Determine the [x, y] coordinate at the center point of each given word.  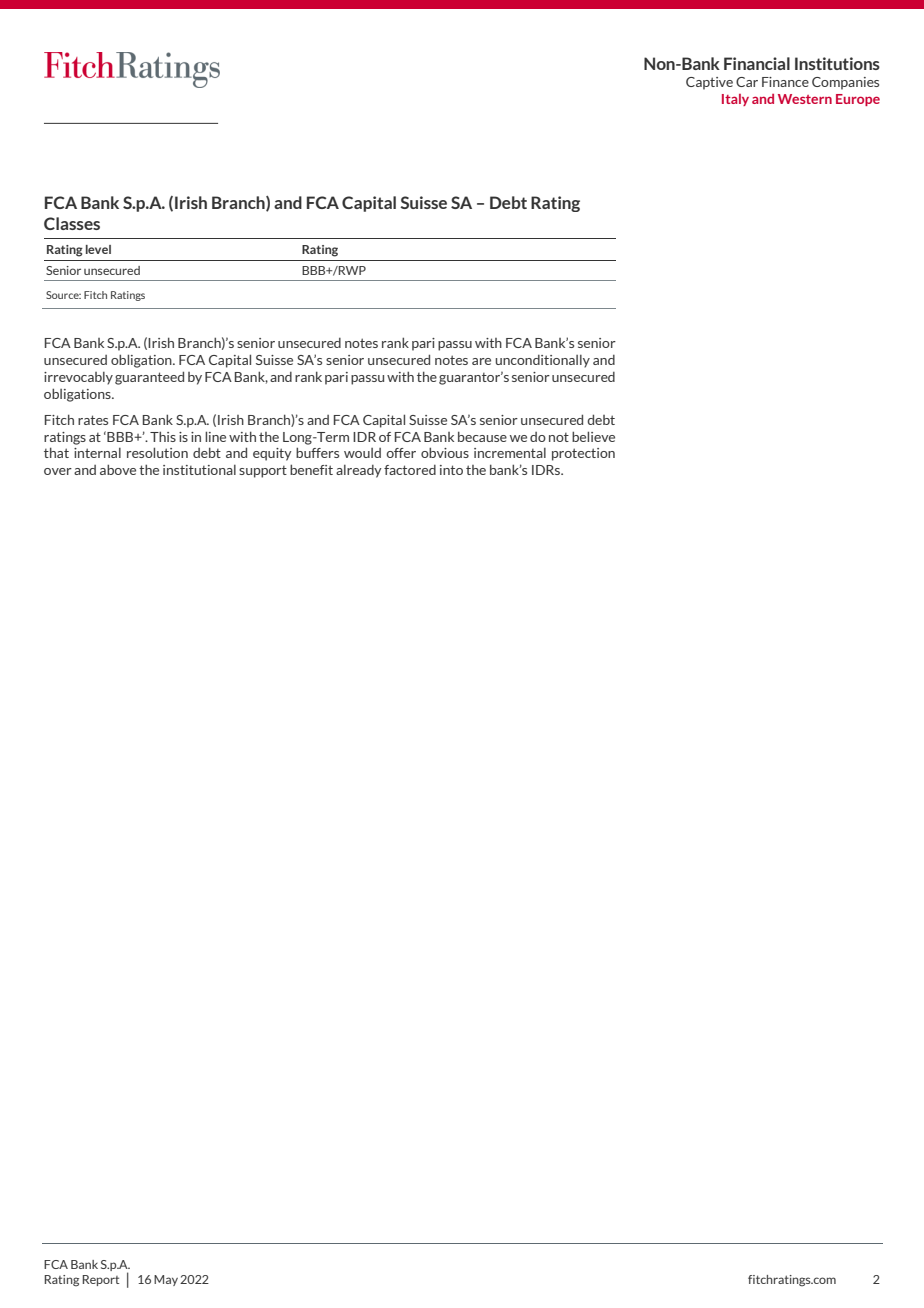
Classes [72, 223]
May [166, 1280]
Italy [735, 100]
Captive [709, 83]
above [118, 469]
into [451, 470]
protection [583, 454]
